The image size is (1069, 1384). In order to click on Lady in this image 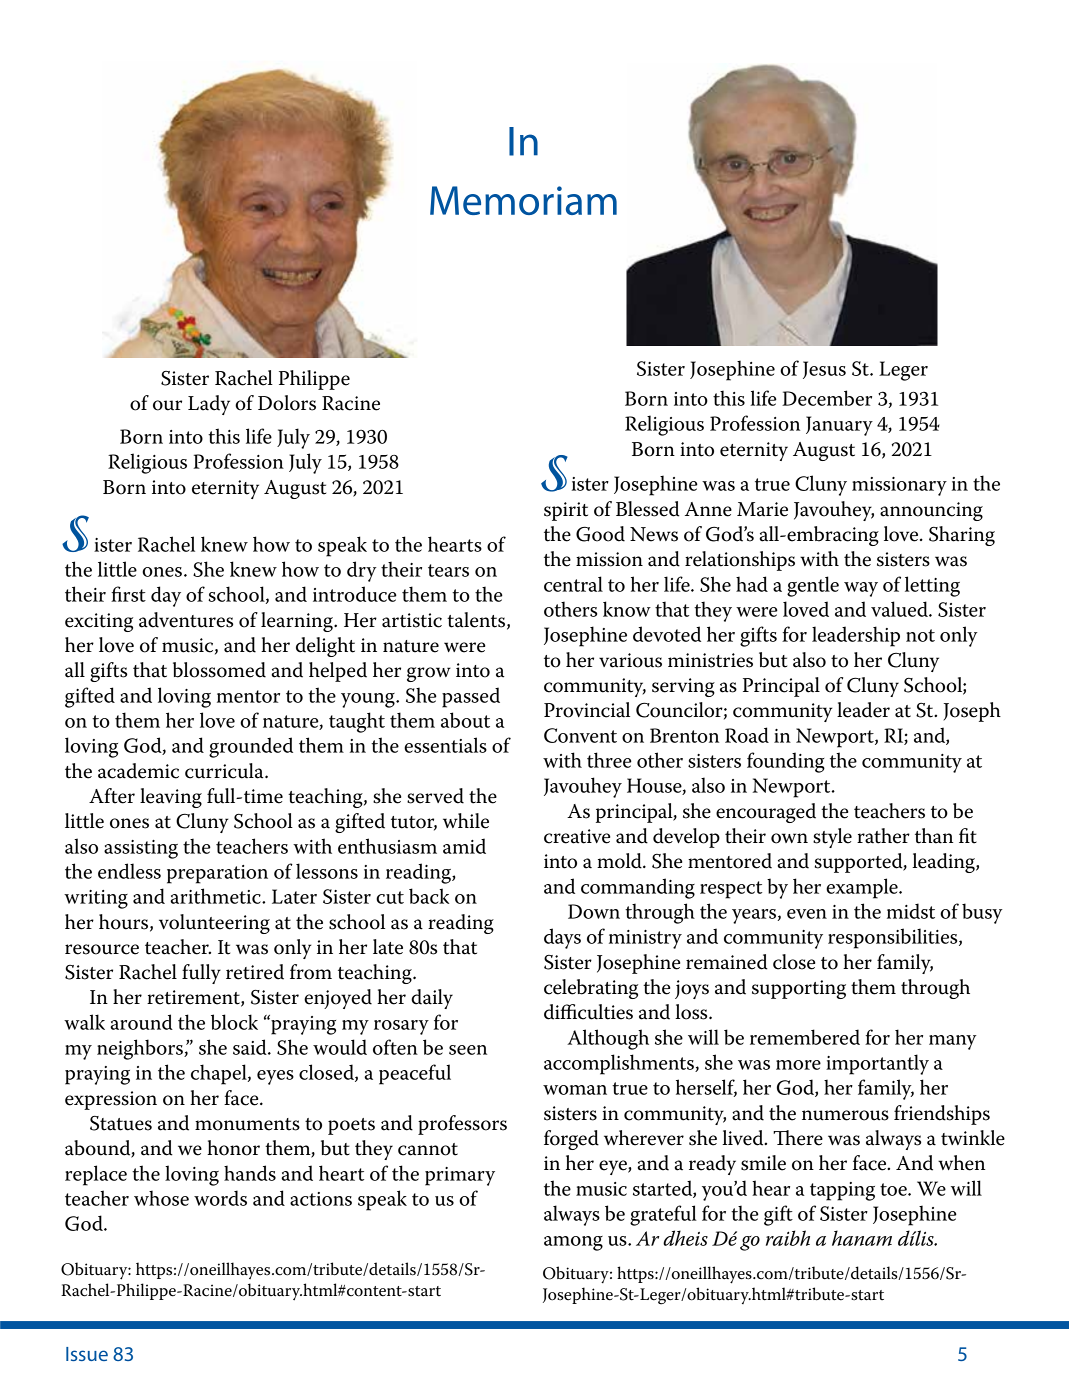, I will do `click(209, 405)`.
